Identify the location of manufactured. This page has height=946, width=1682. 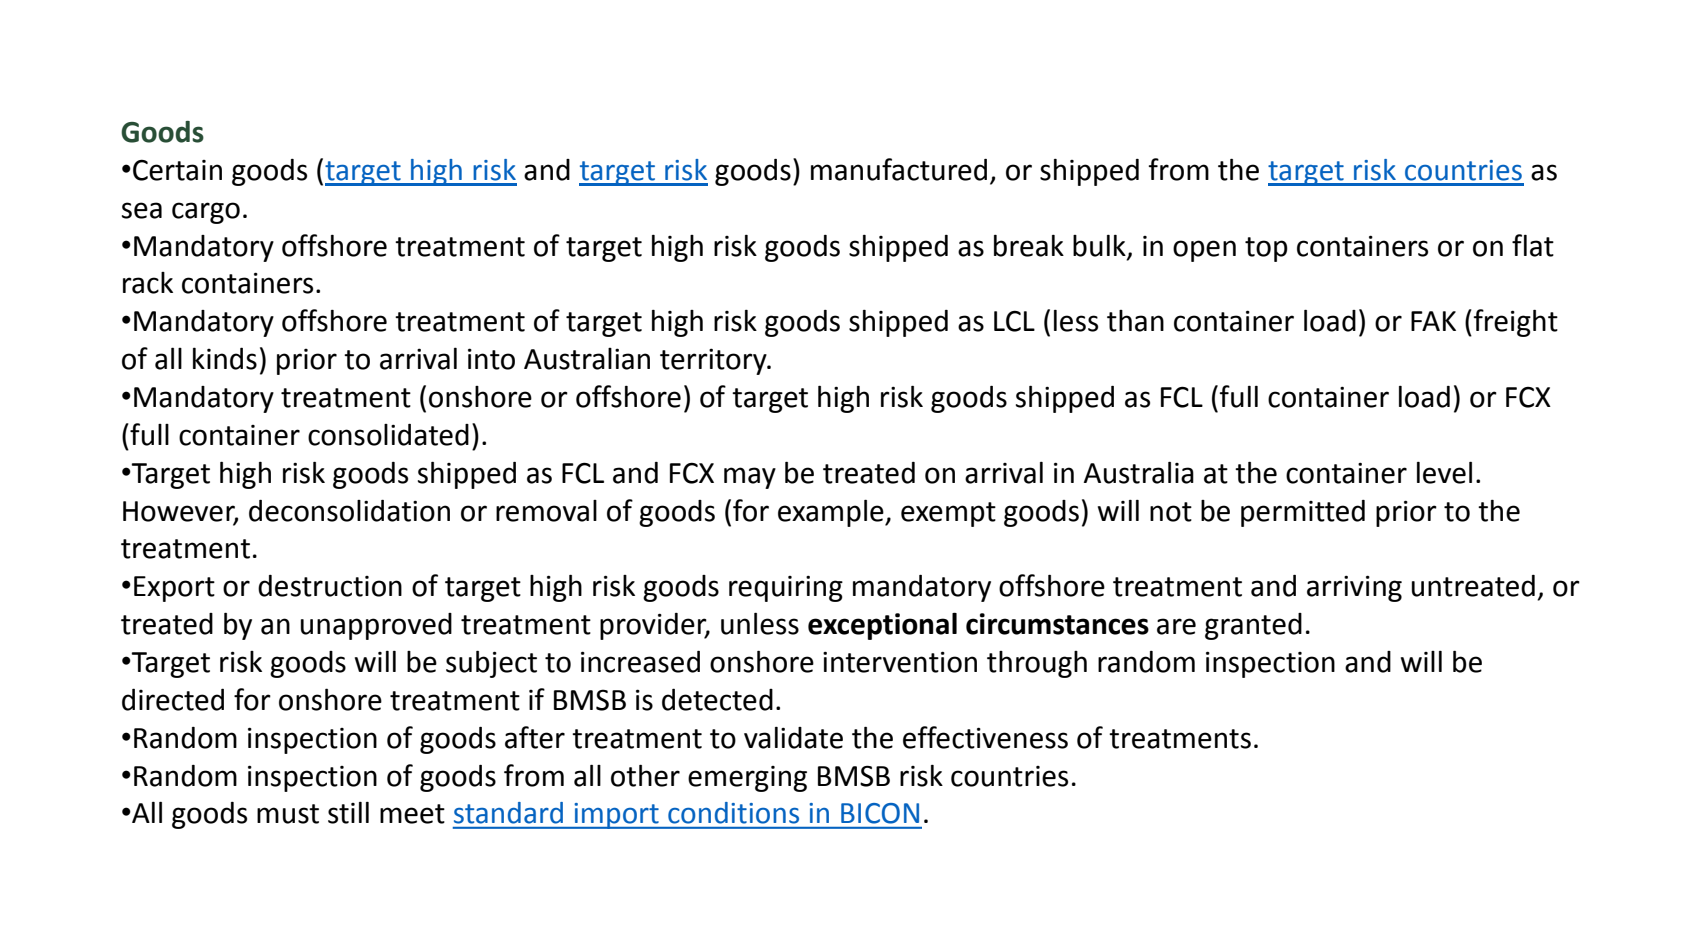
(899, 169).
